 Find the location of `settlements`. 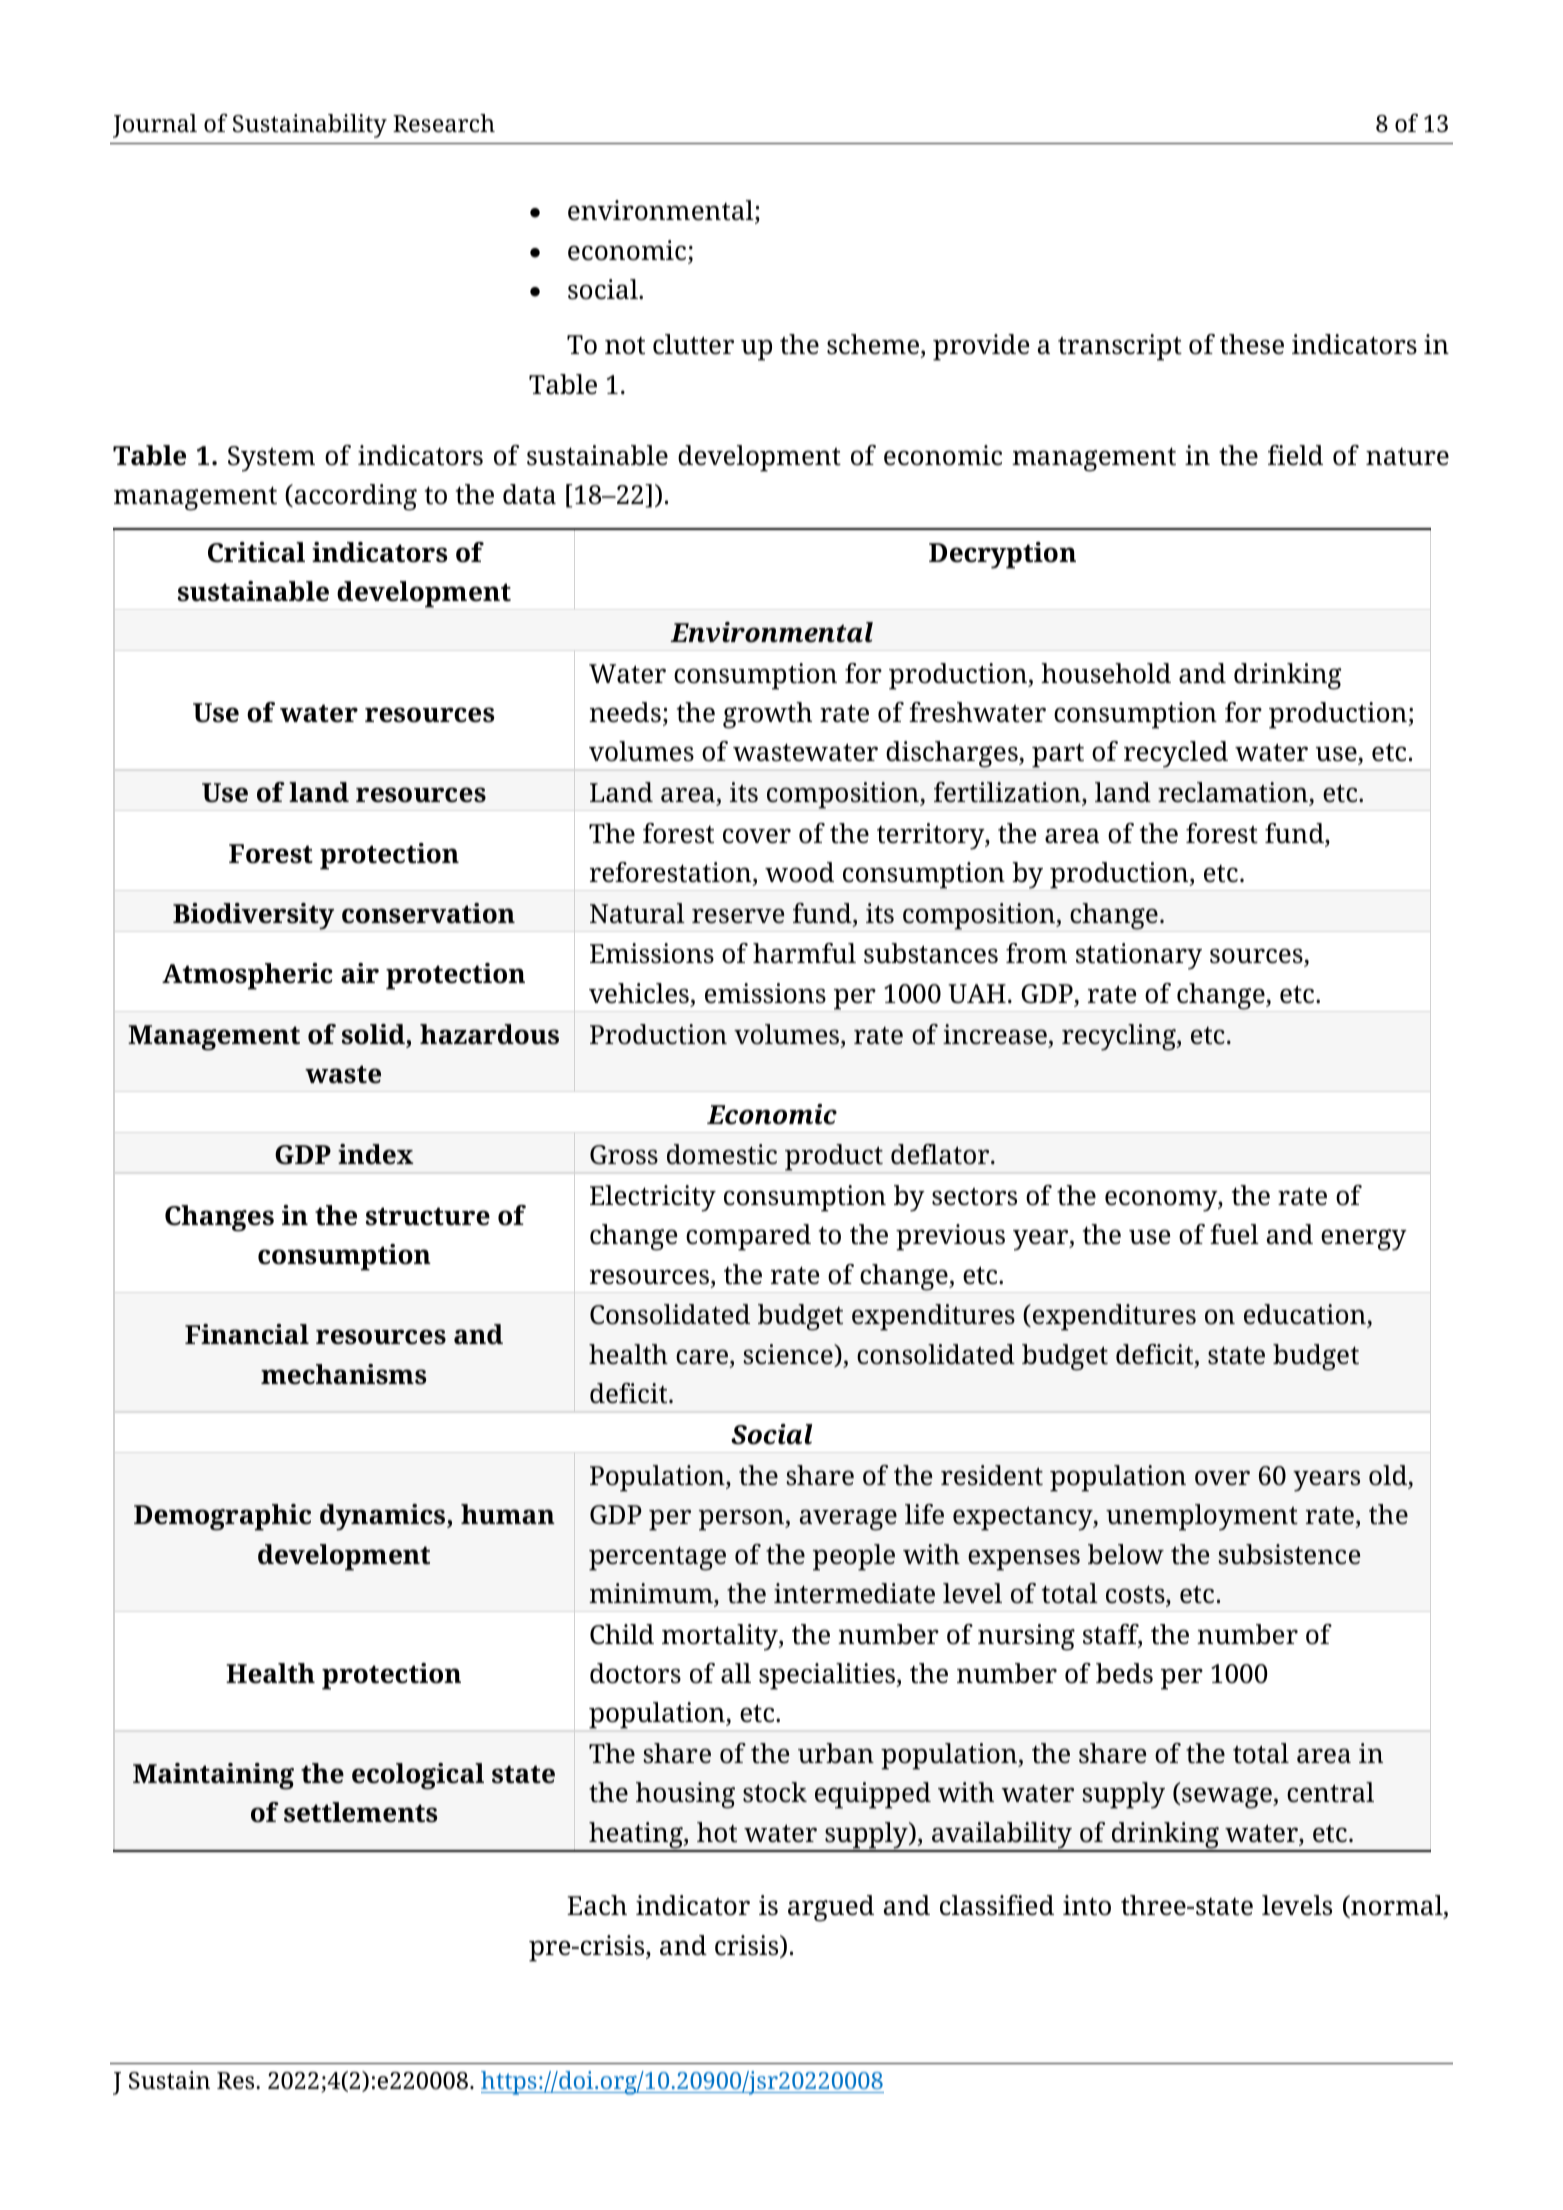

settlements is located at coordinates (360, 1812).
